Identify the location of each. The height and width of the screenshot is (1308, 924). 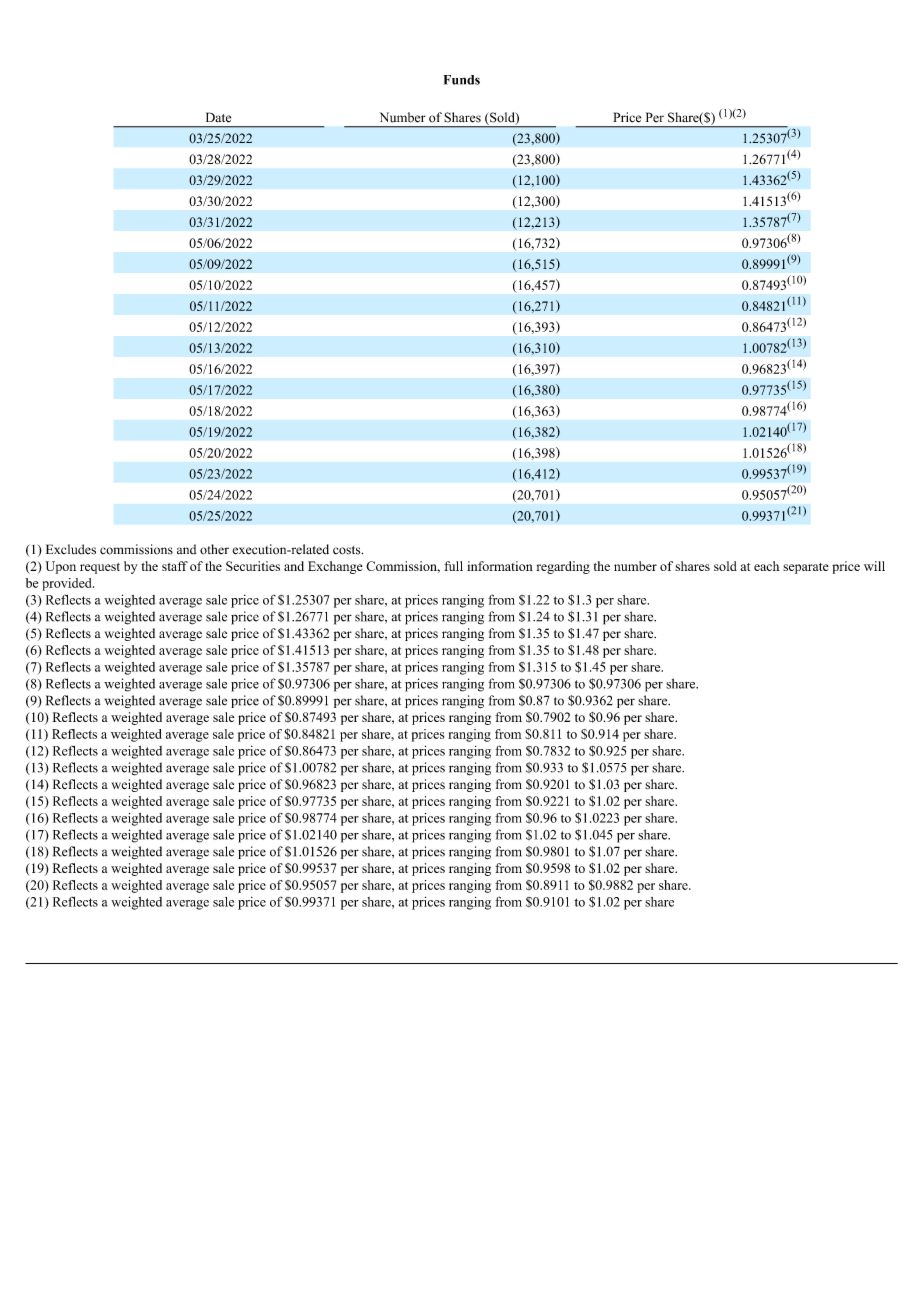
(766, 566).
